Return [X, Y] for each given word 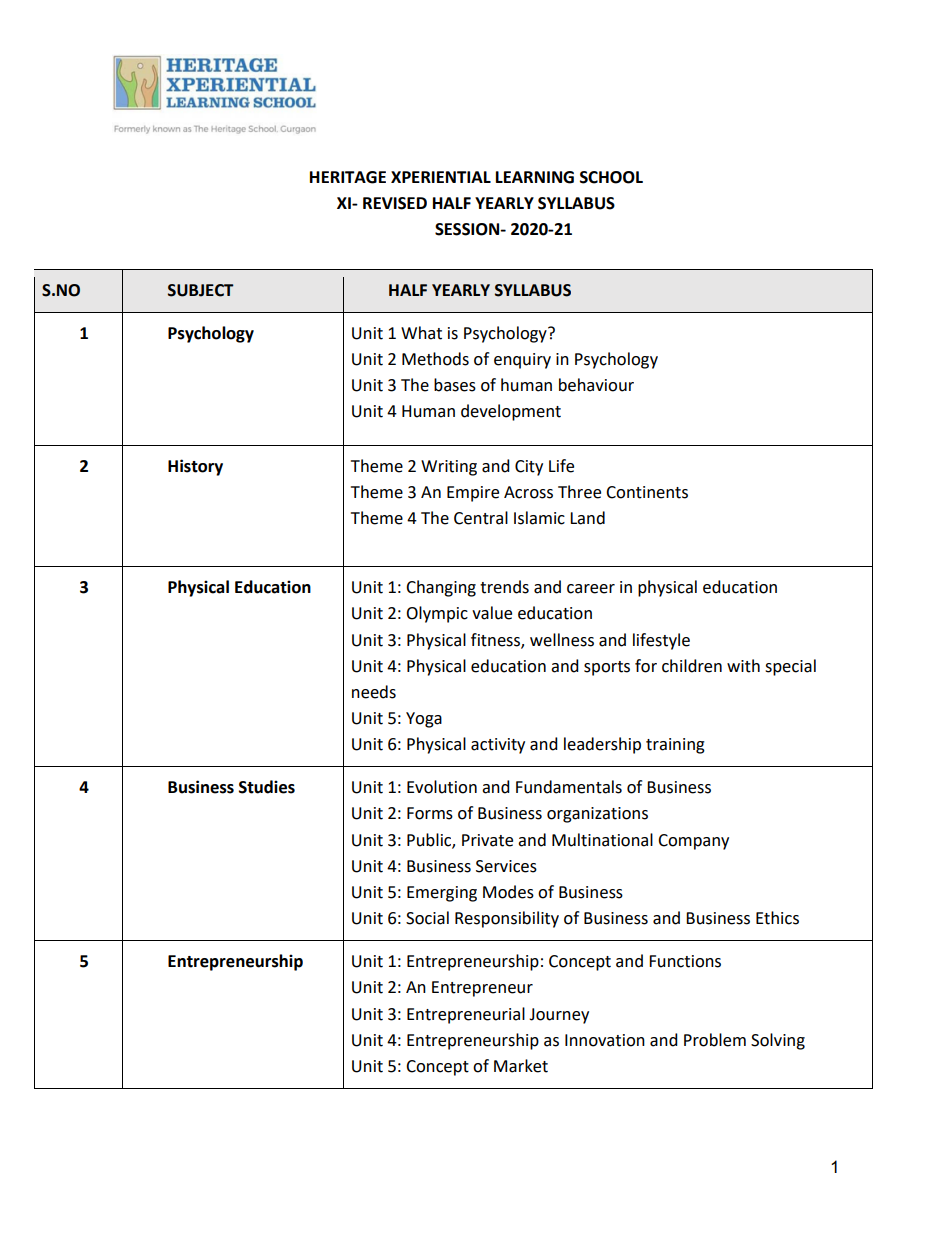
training [675, 746]
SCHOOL [611, 177]
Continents [647, 492]
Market [521, 1066]
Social [427, 918]
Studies [267, 787]
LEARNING [535, 177]
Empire [473, 494]
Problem [715, 1040]
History [195, 467]
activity [498, 746]
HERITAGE [348, 177]
